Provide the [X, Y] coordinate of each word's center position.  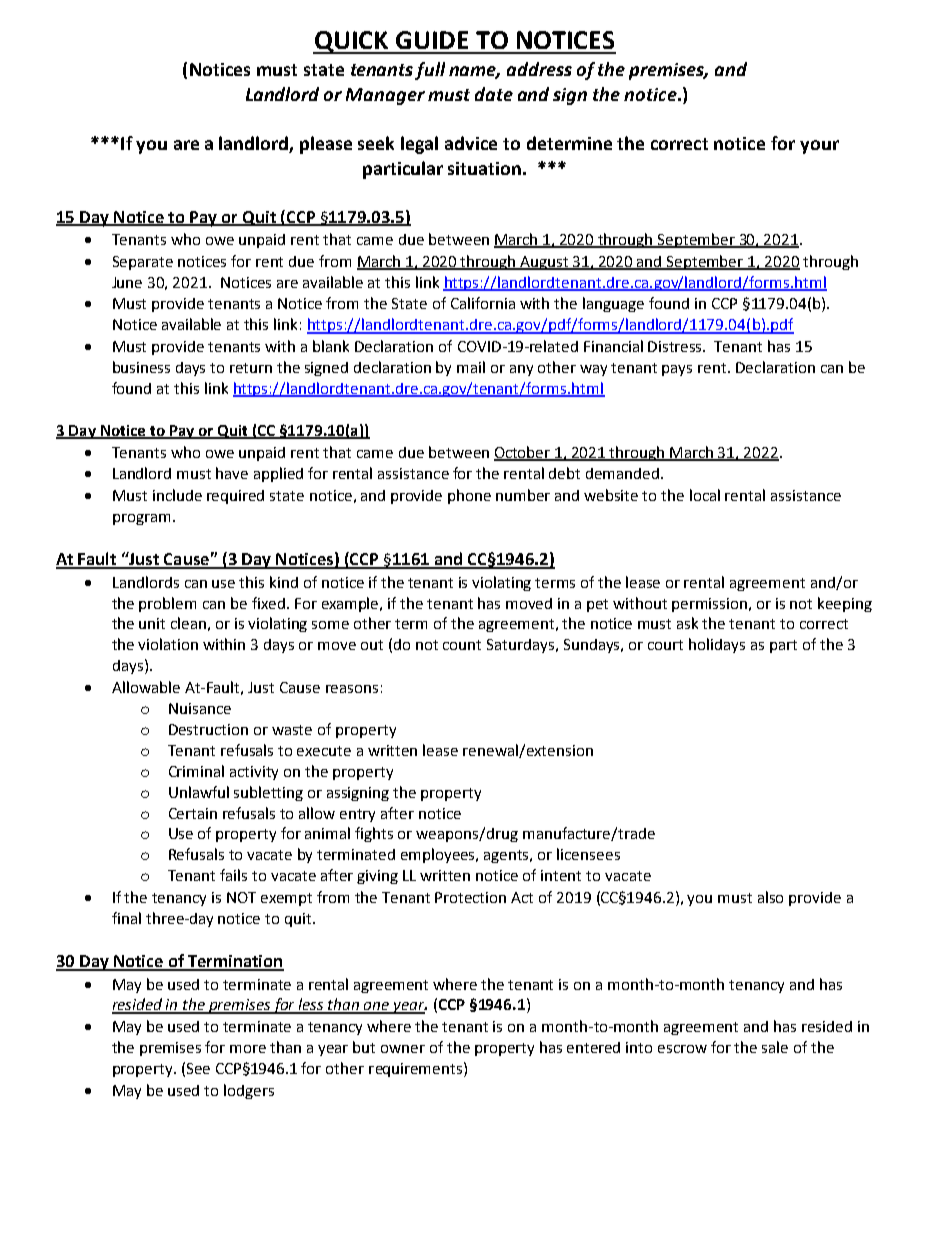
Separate [143, 263]
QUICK [352, 42]
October [523, 453]
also [770, 897]
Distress [676, 346]
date [494, 94]
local [705, 495]
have [232, 473]
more [248, 1049]
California [483, 303]
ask [687, 623]
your [819, 147]
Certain [193, 813]
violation [168, 644]
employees [439, 855]
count [462, 645]
